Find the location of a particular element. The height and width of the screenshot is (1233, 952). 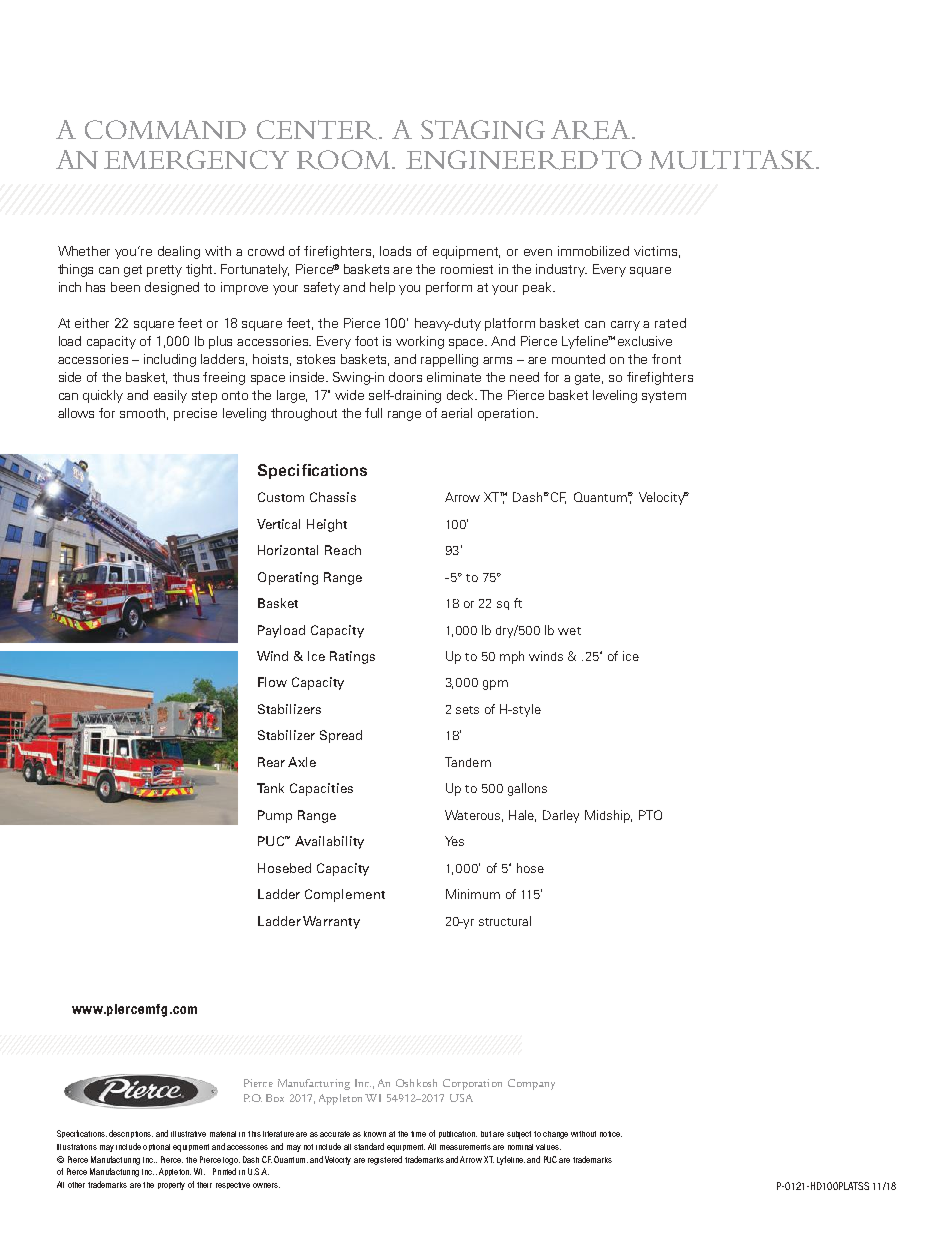

optional is located at coordinates (156, 1147).
